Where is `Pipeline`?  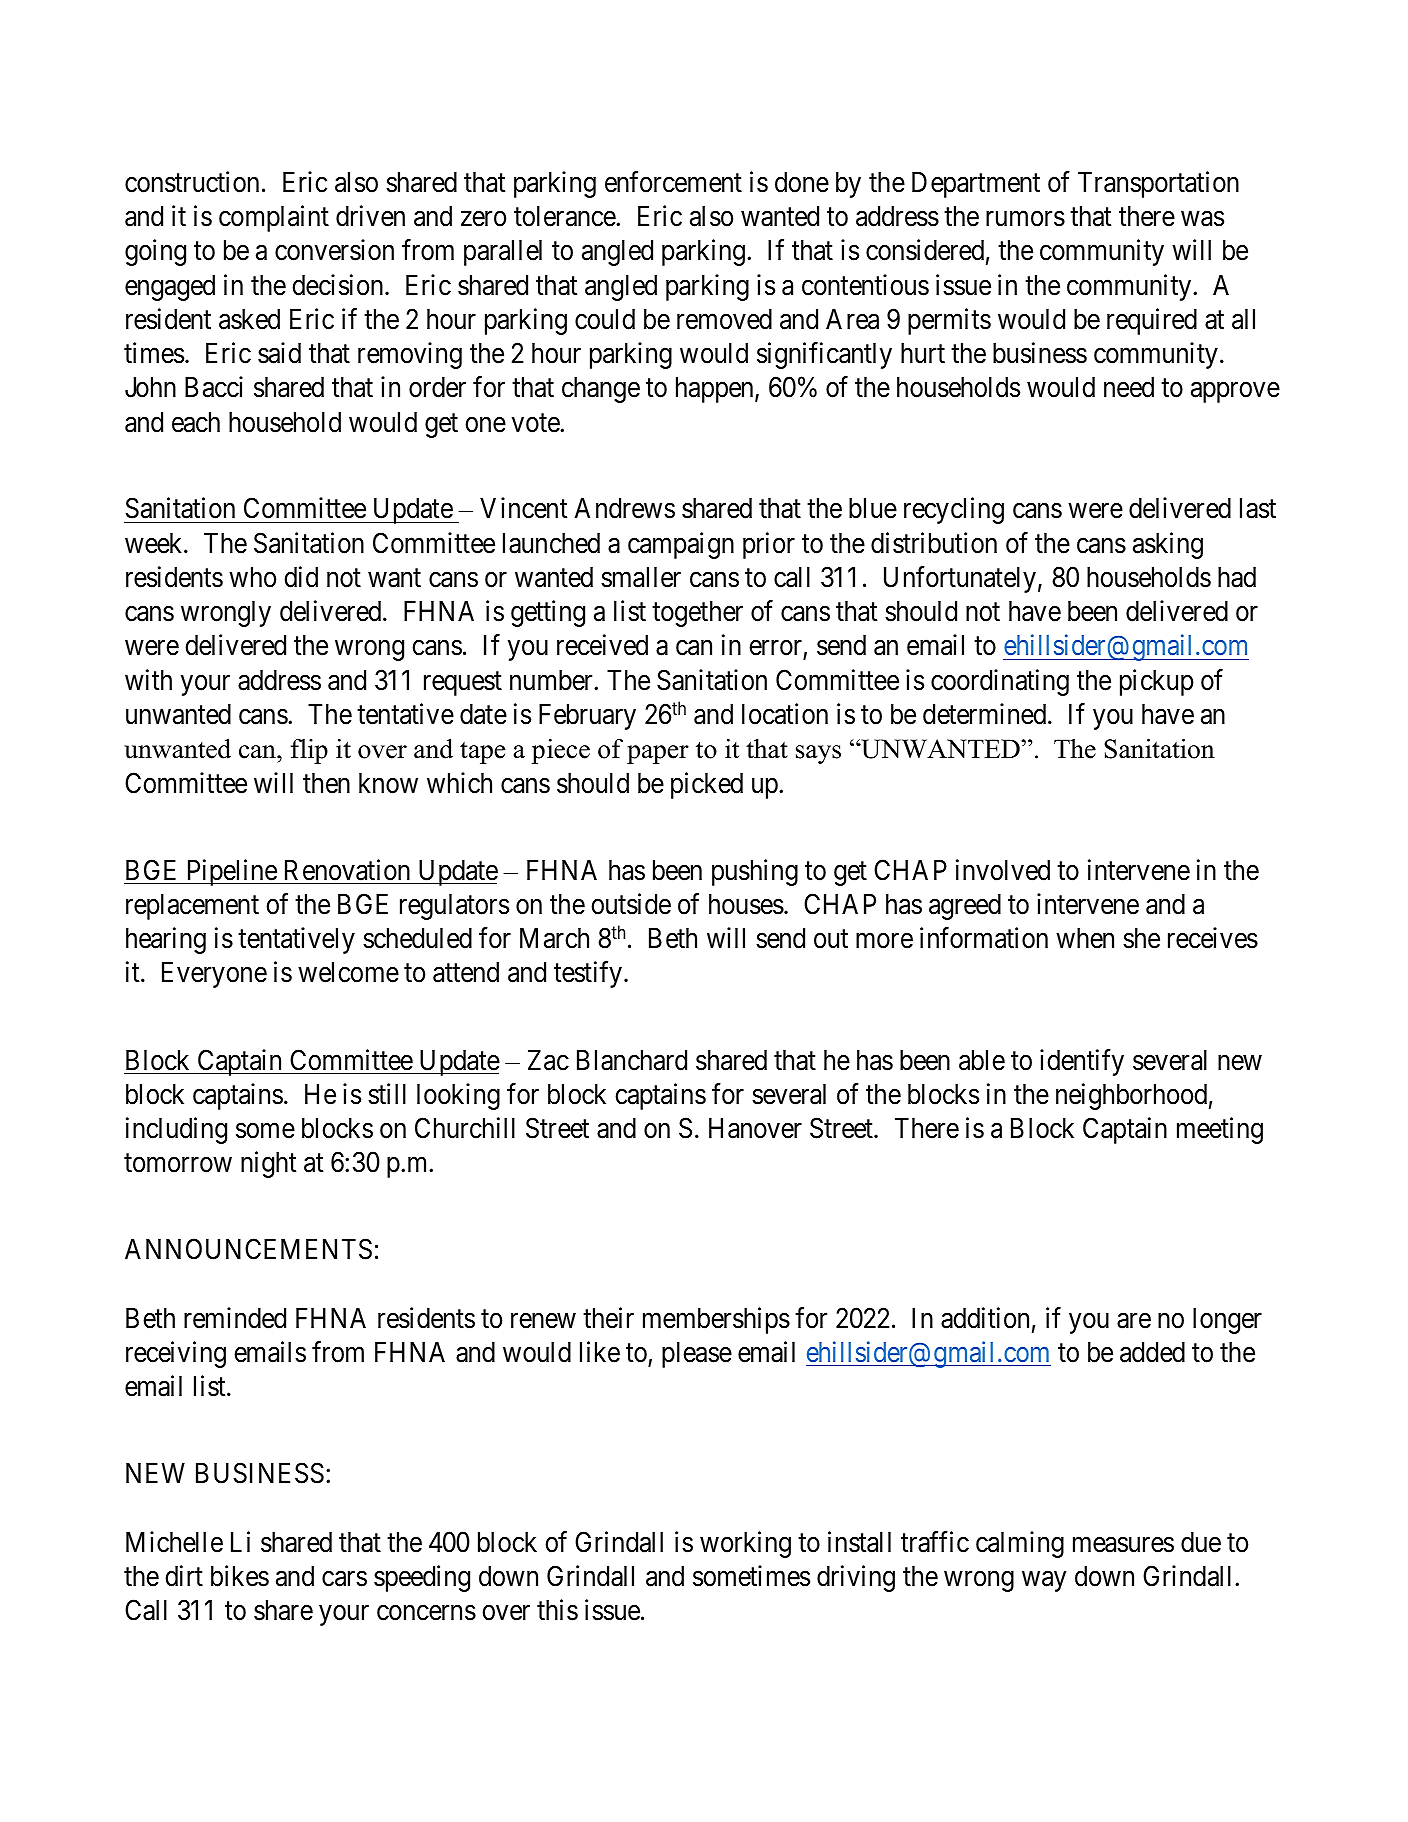
Pipeline is located at coordinates (231, 872).
